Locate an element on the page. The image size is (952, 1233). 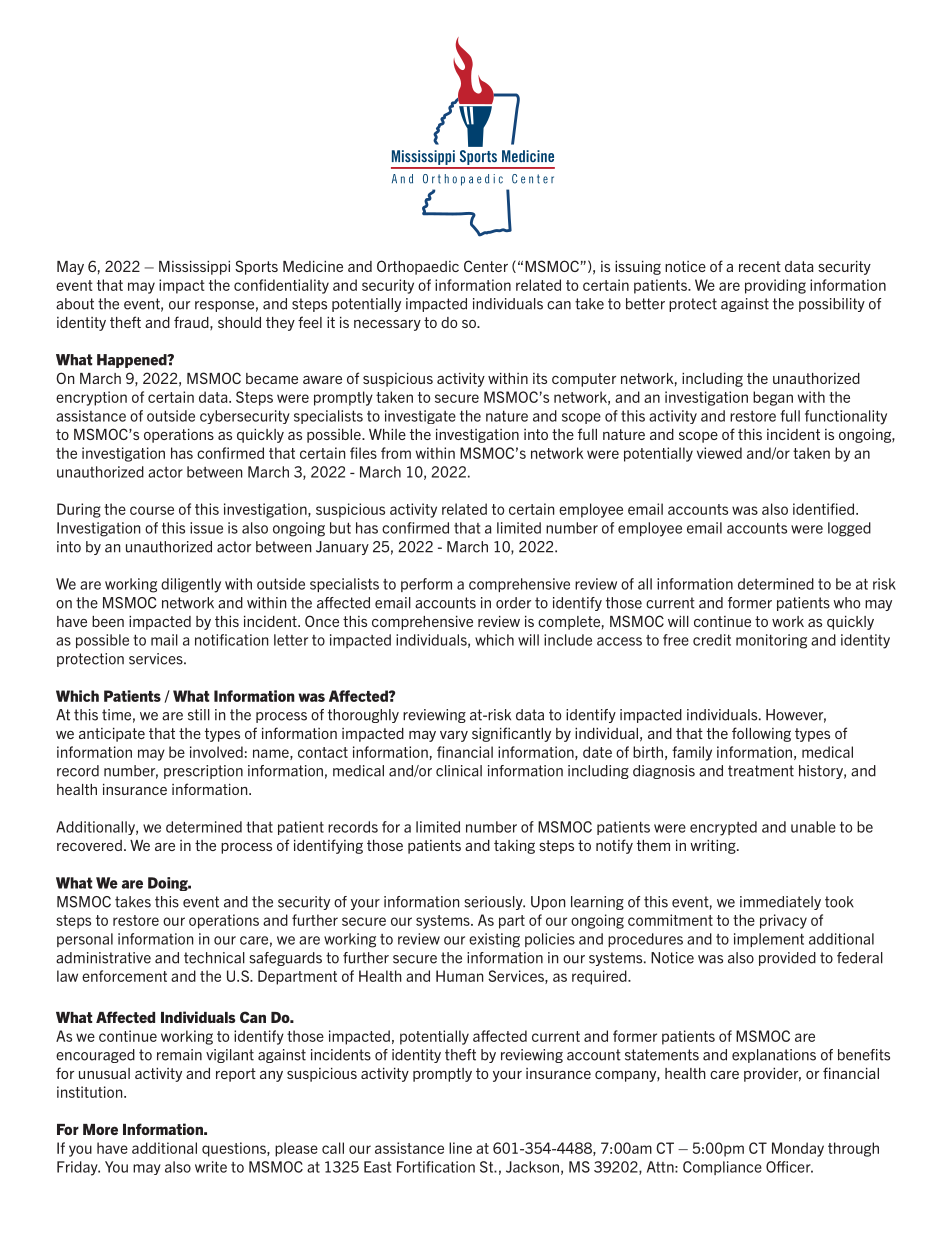
writing is located at coordinates (714, 847).
